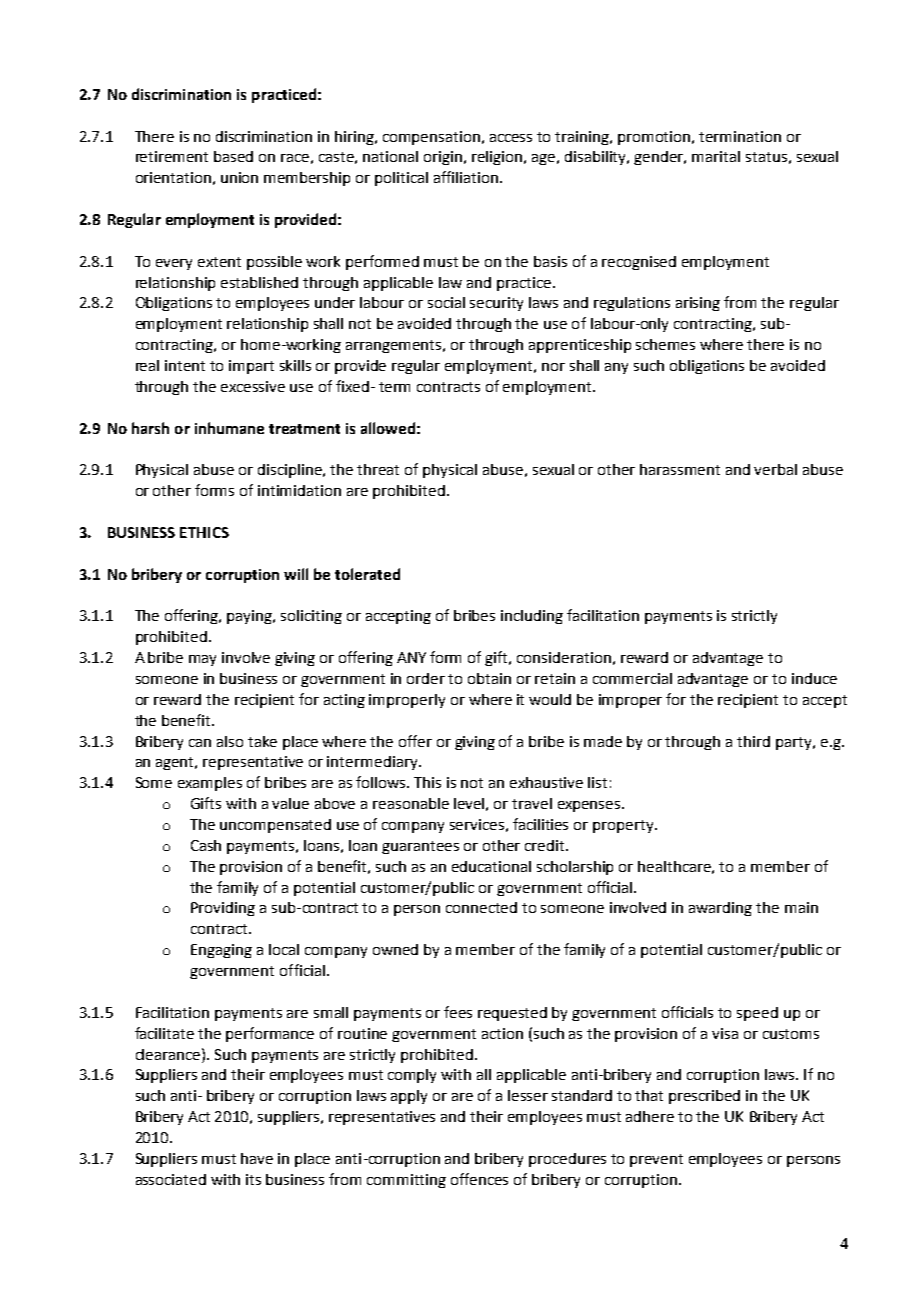  What do you see at coordinates (489, 678) in the page?
I see `obtain` at bounding box center [489, 678].
